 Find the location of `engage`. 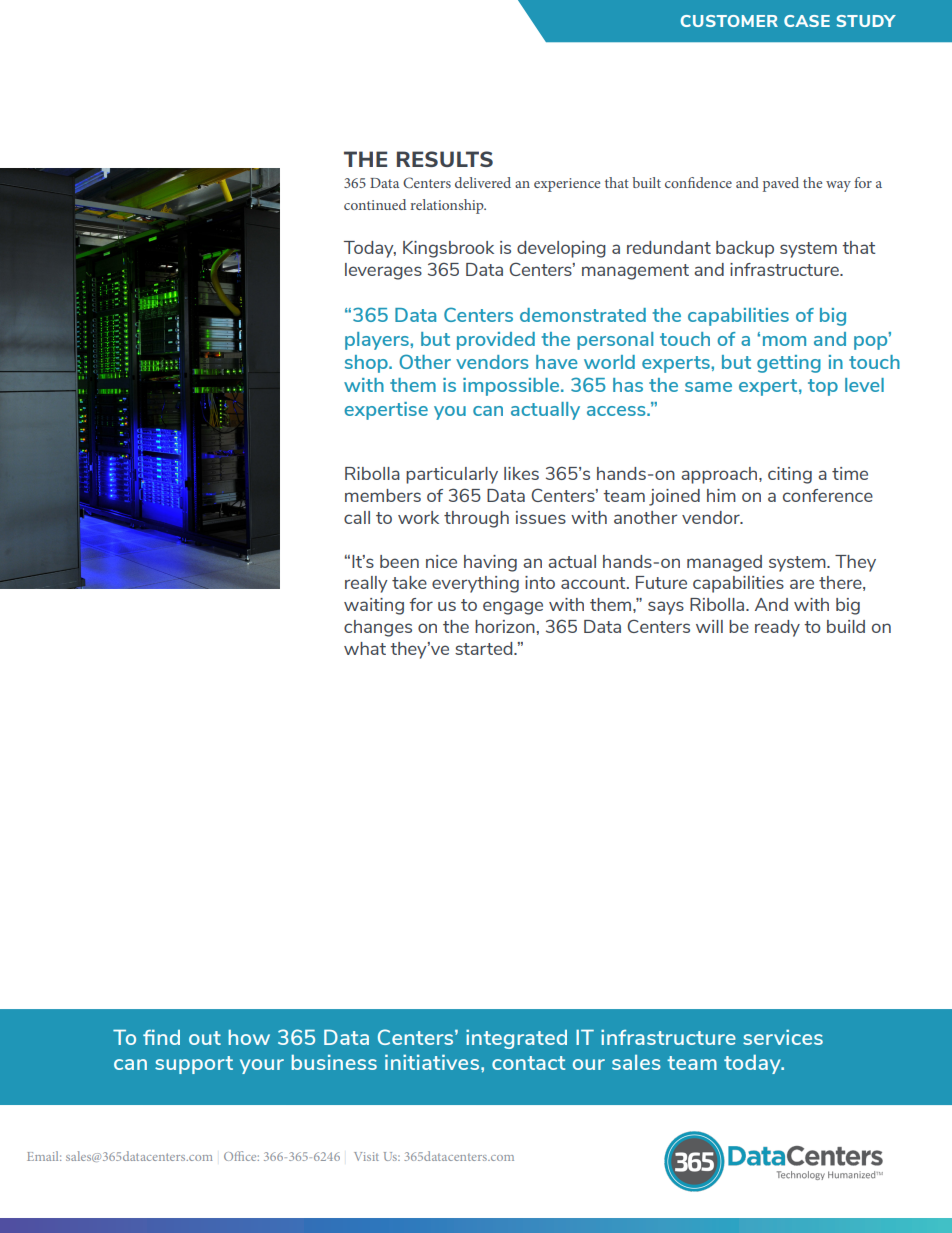

engage is located at coordinates (513, 608).
